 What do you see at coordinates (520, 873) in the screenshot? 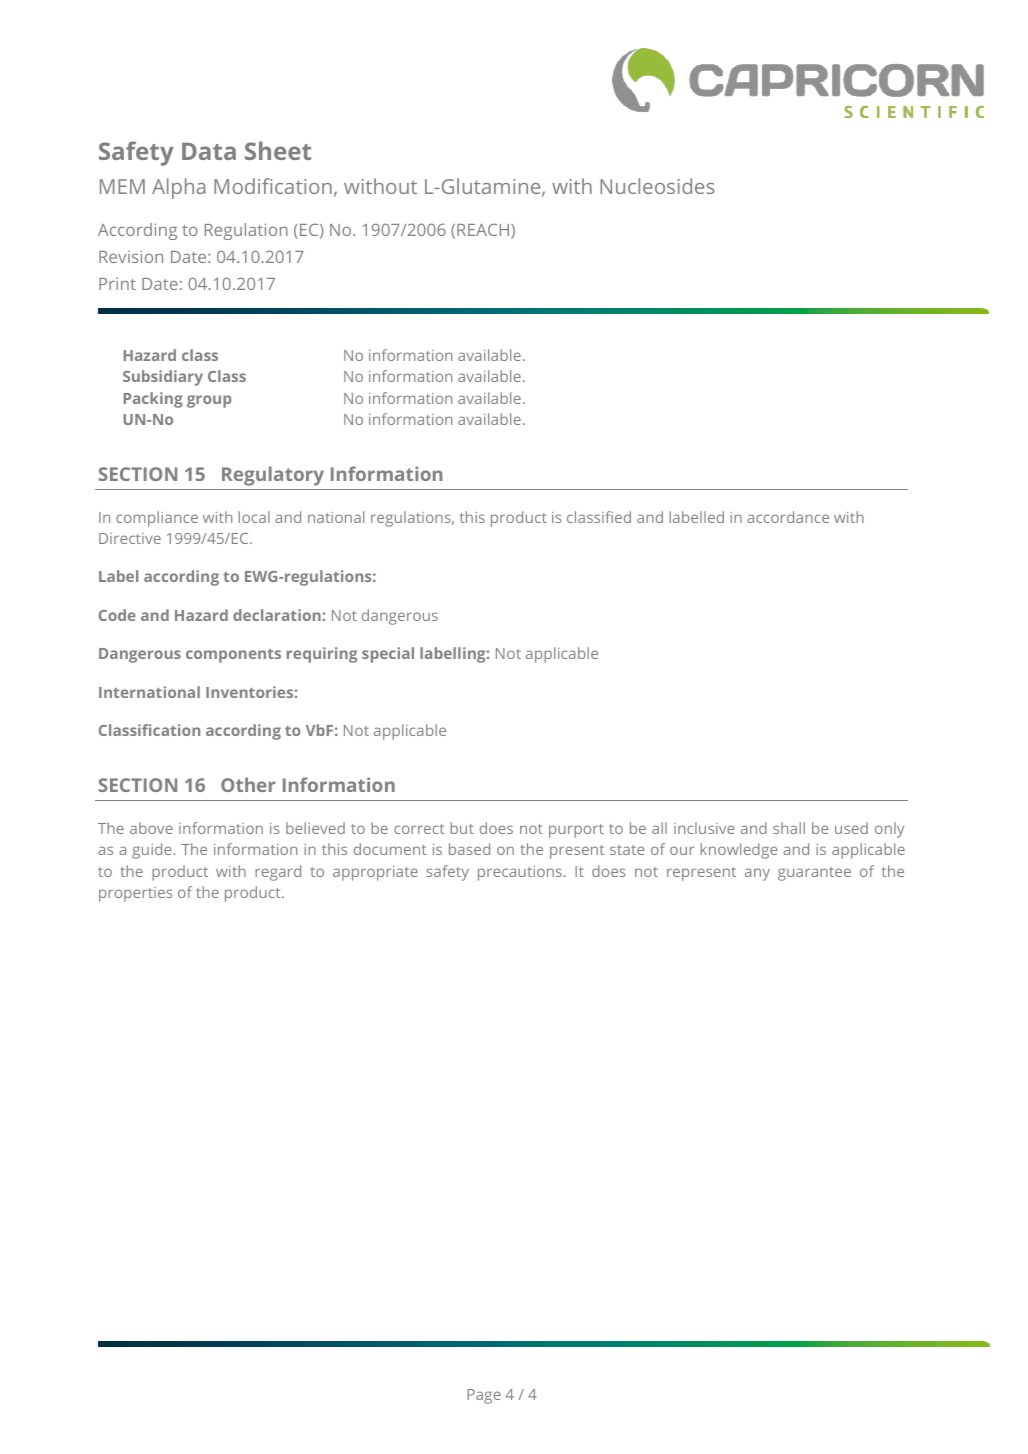
I see `precautions` at bounding box center [520, 873].
